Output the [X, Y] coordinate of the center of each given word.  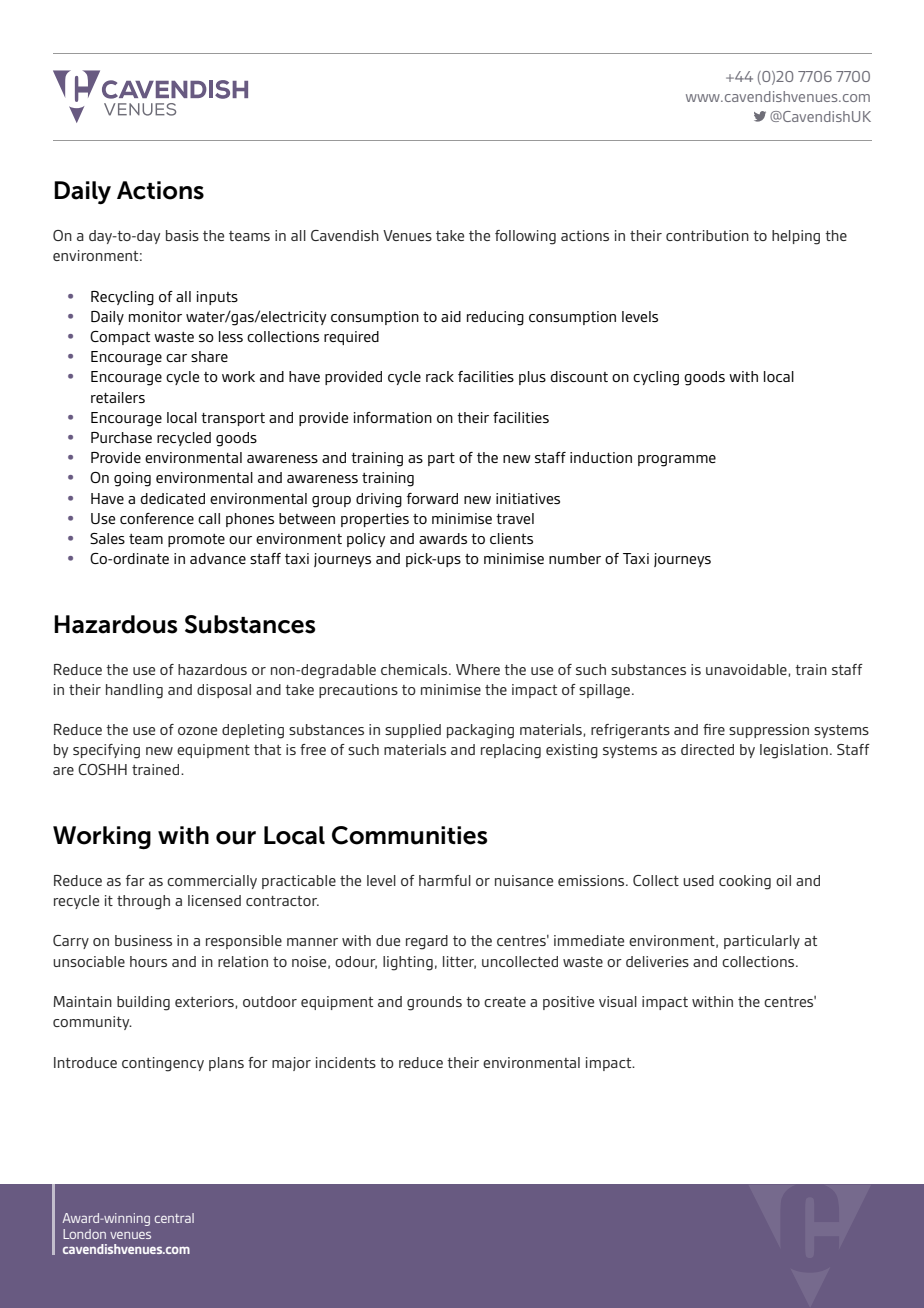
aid [451, 316]
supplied [413, 731]
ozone [197, 731]
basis [182, 235]
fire [714, 729]
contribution [707, 235]
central [174, 1218]
